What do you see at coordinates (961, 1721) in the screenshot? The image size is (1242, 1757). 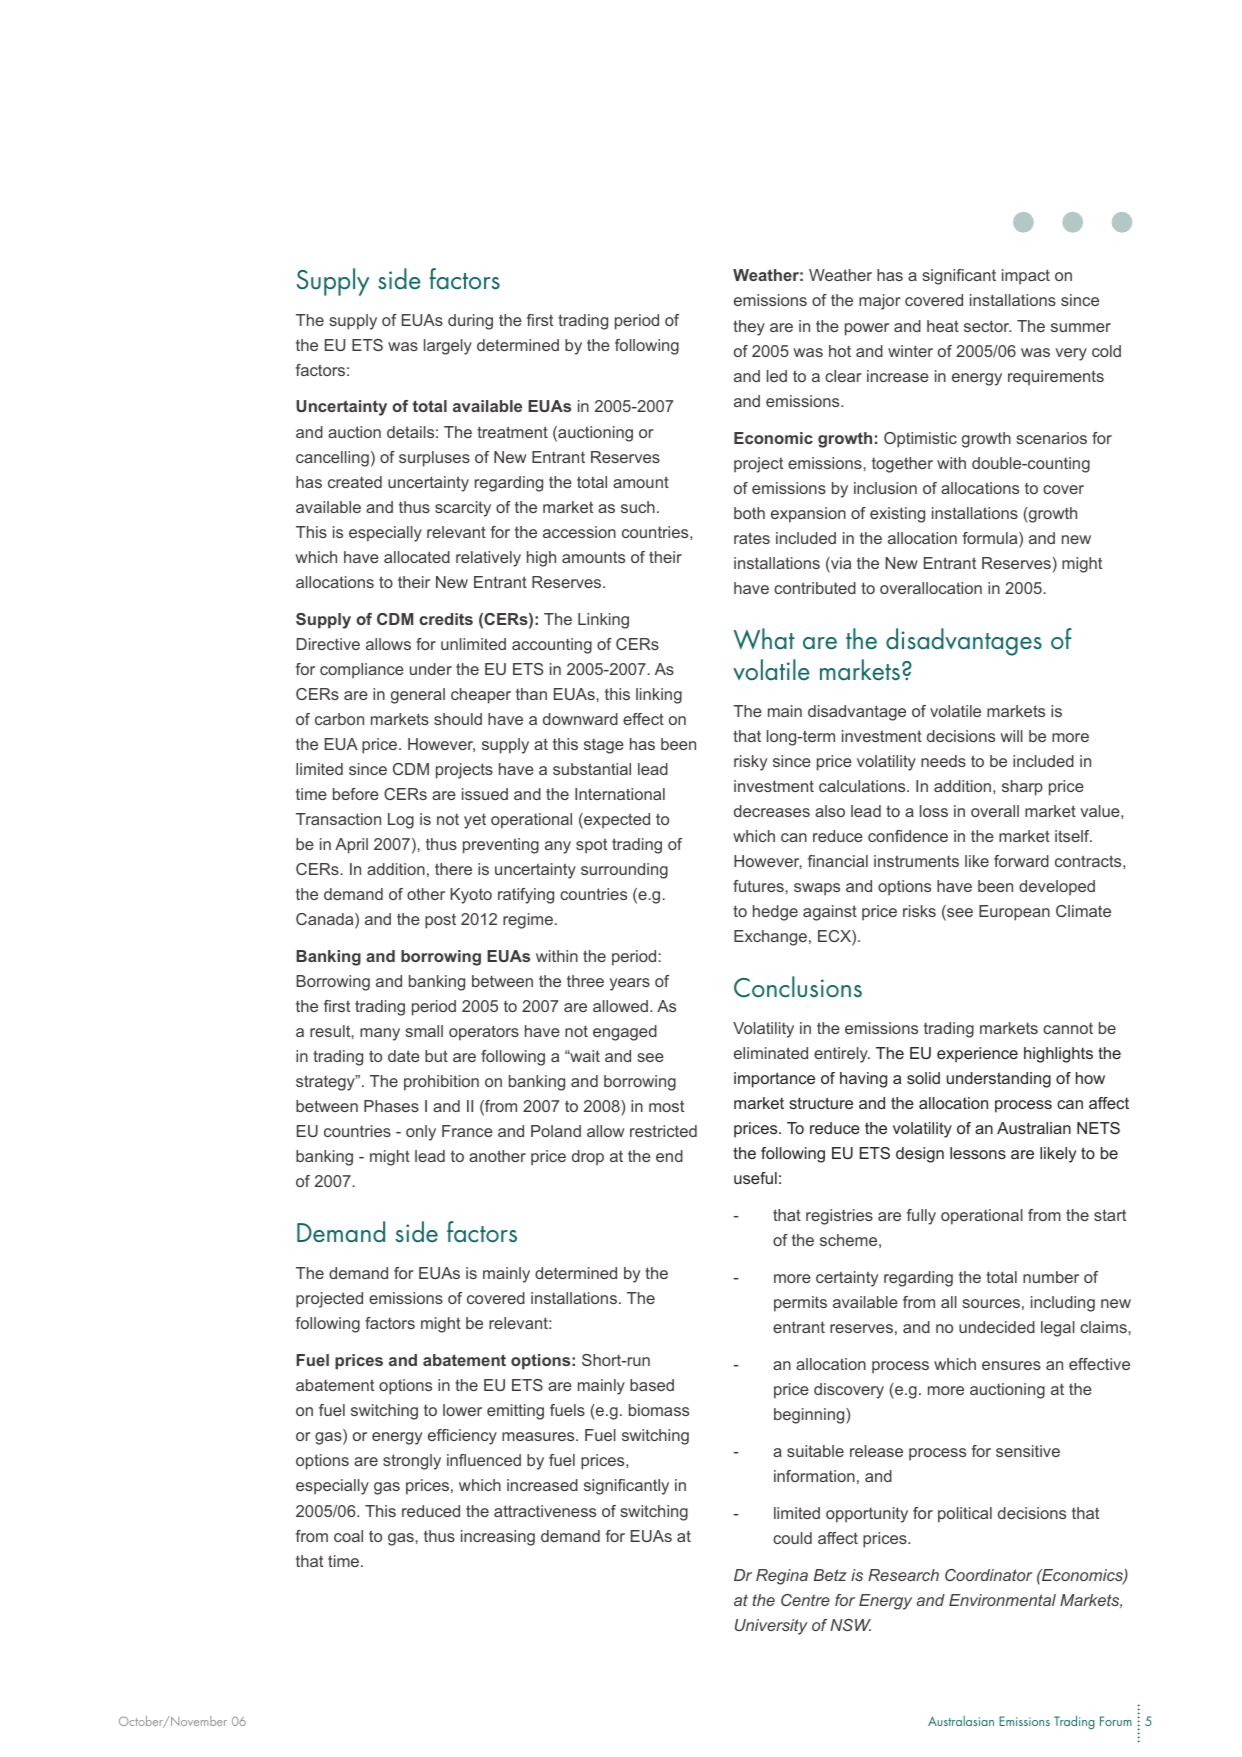 I see `Australasian` at bounding box center [961, 1721].
